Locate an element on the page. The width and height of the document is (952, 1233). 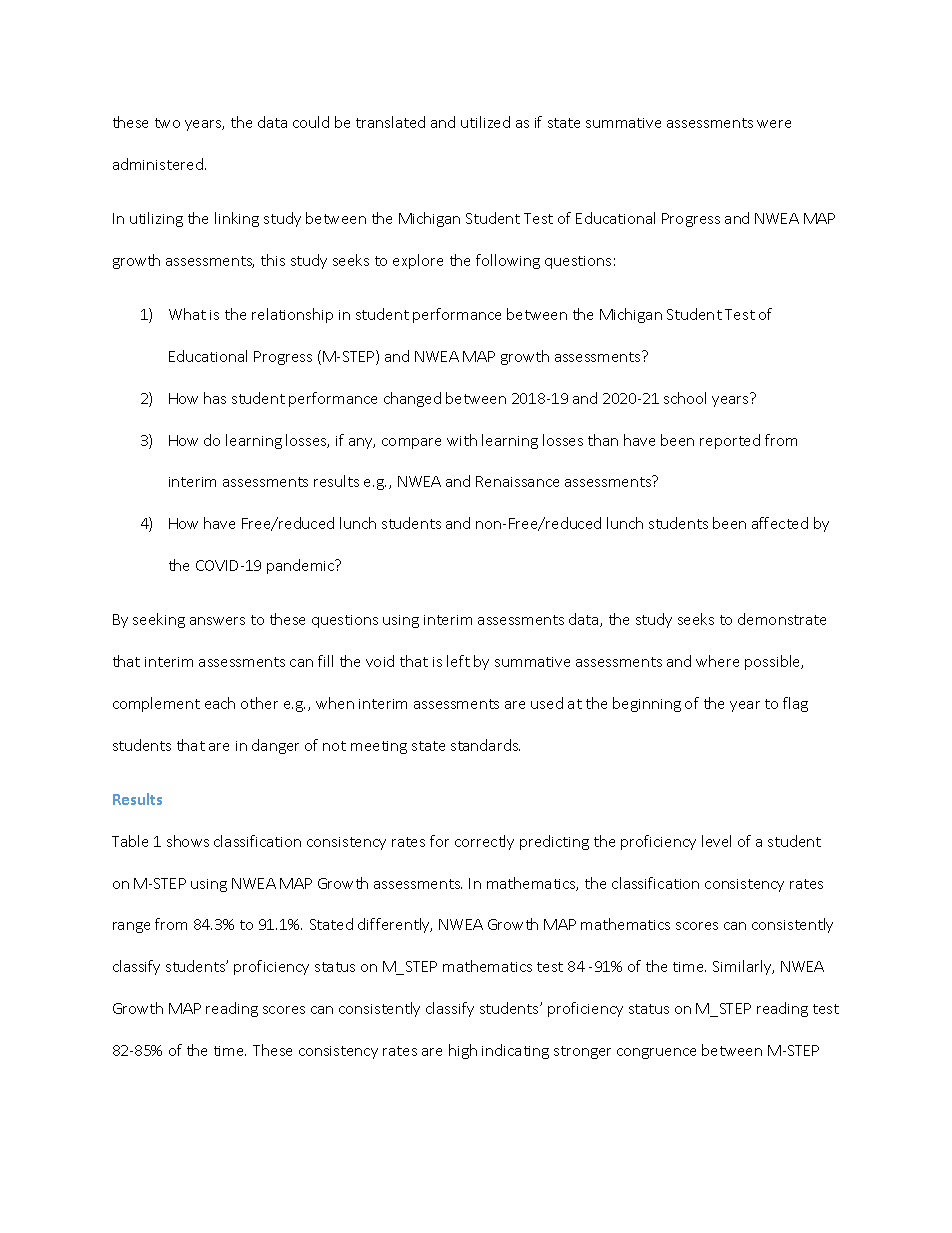
high is located at coordinates (463, 1051).
